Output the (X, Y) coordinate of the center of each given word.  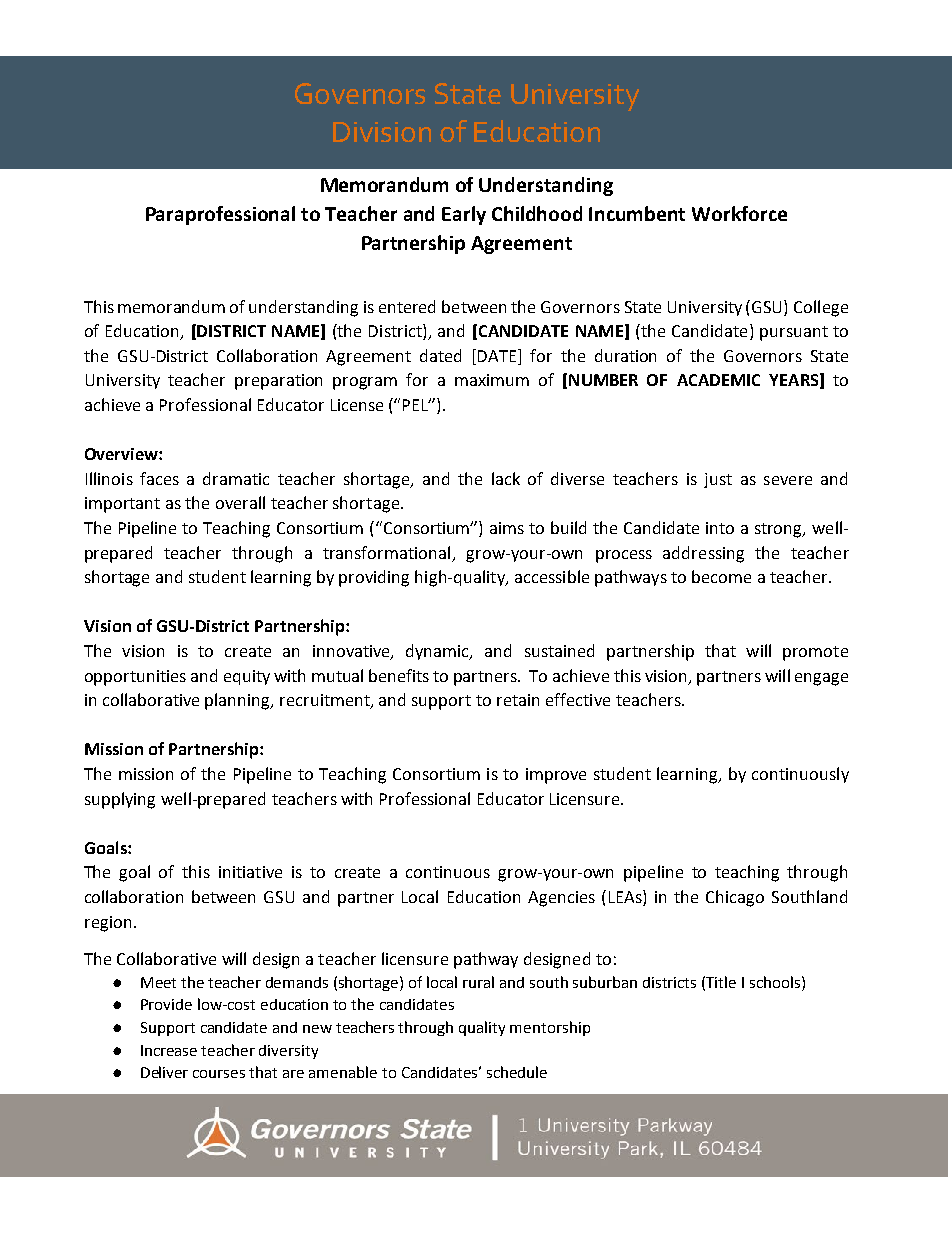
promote (815, 653)
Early (464, 215)
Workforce (739, 213)
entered (407, 306)
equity (247, 677)
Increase (169, 1050)
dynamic (439, 652)
